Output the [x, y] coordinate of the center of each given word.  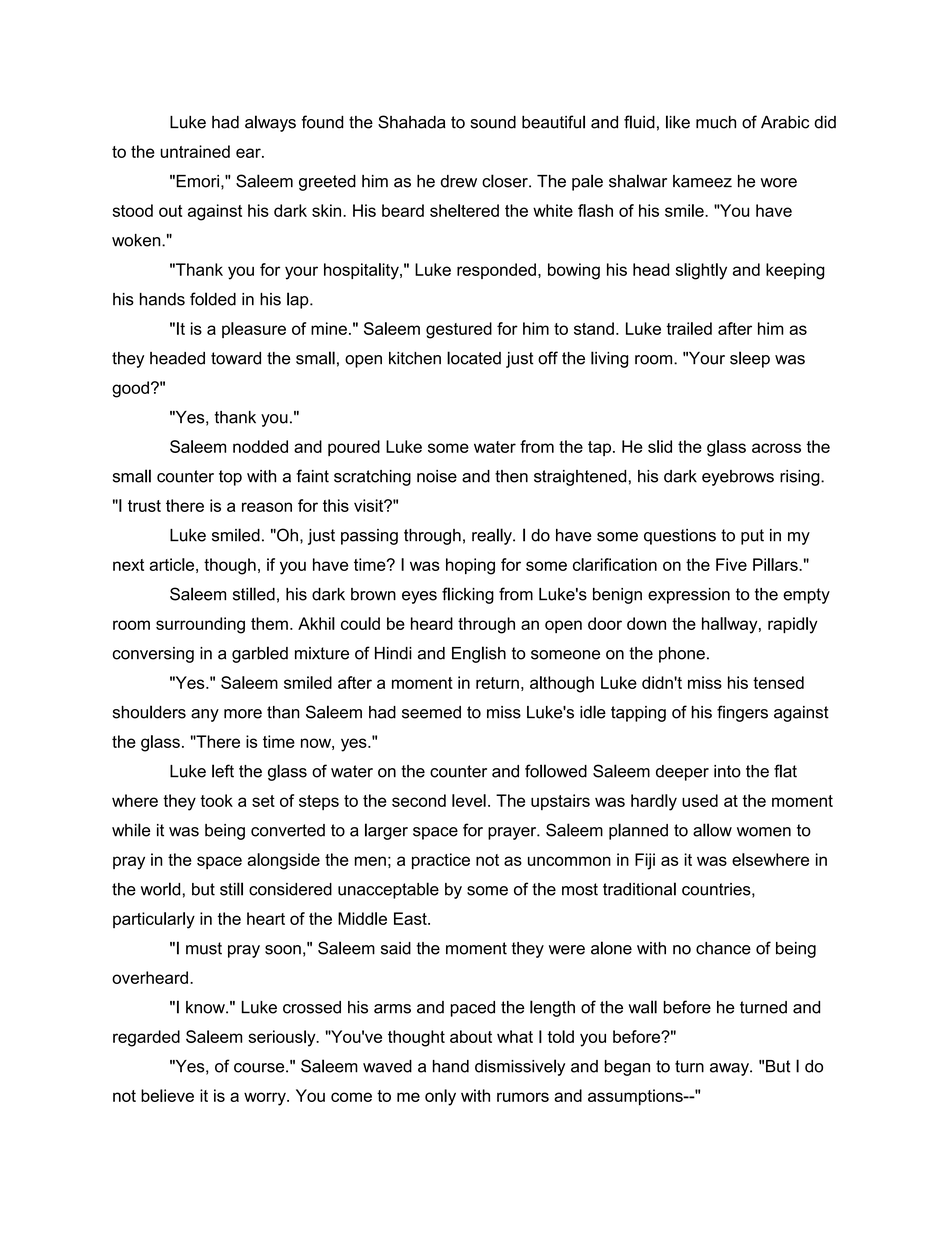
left [223, 771]
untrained [195, 151]
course [260, 1068]
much [716, 122]
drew [459, 181]
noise [437, 476]
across [776, 448]
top [230, 478]
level [469, 800]
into [727, 771]
